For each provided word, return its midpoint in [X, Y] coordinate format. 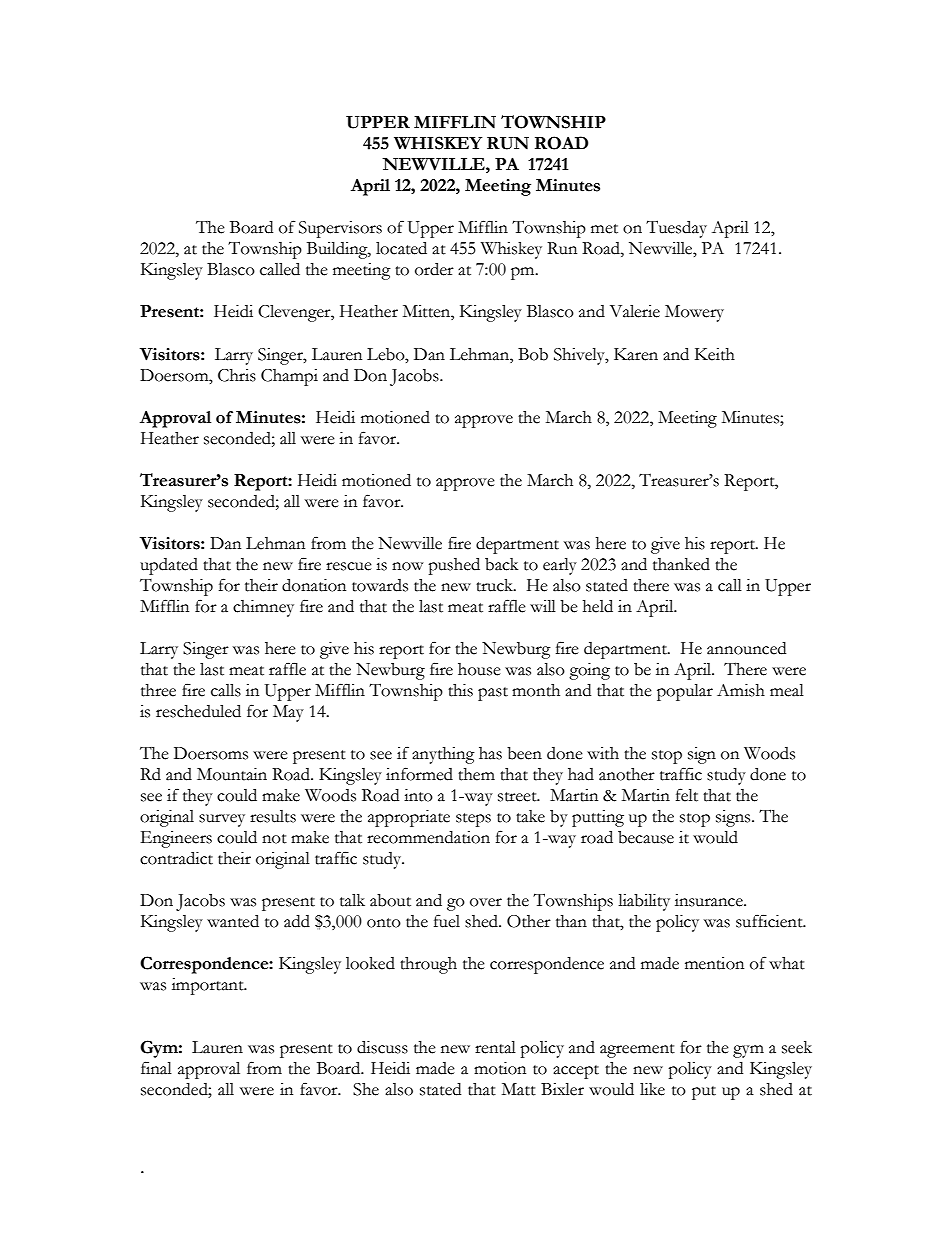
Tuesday [676, 229]
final [156, 1068]
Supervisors [340, 229]
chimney [263, 608]
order [434, 269]
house [479, 669]
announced [746, 648]
